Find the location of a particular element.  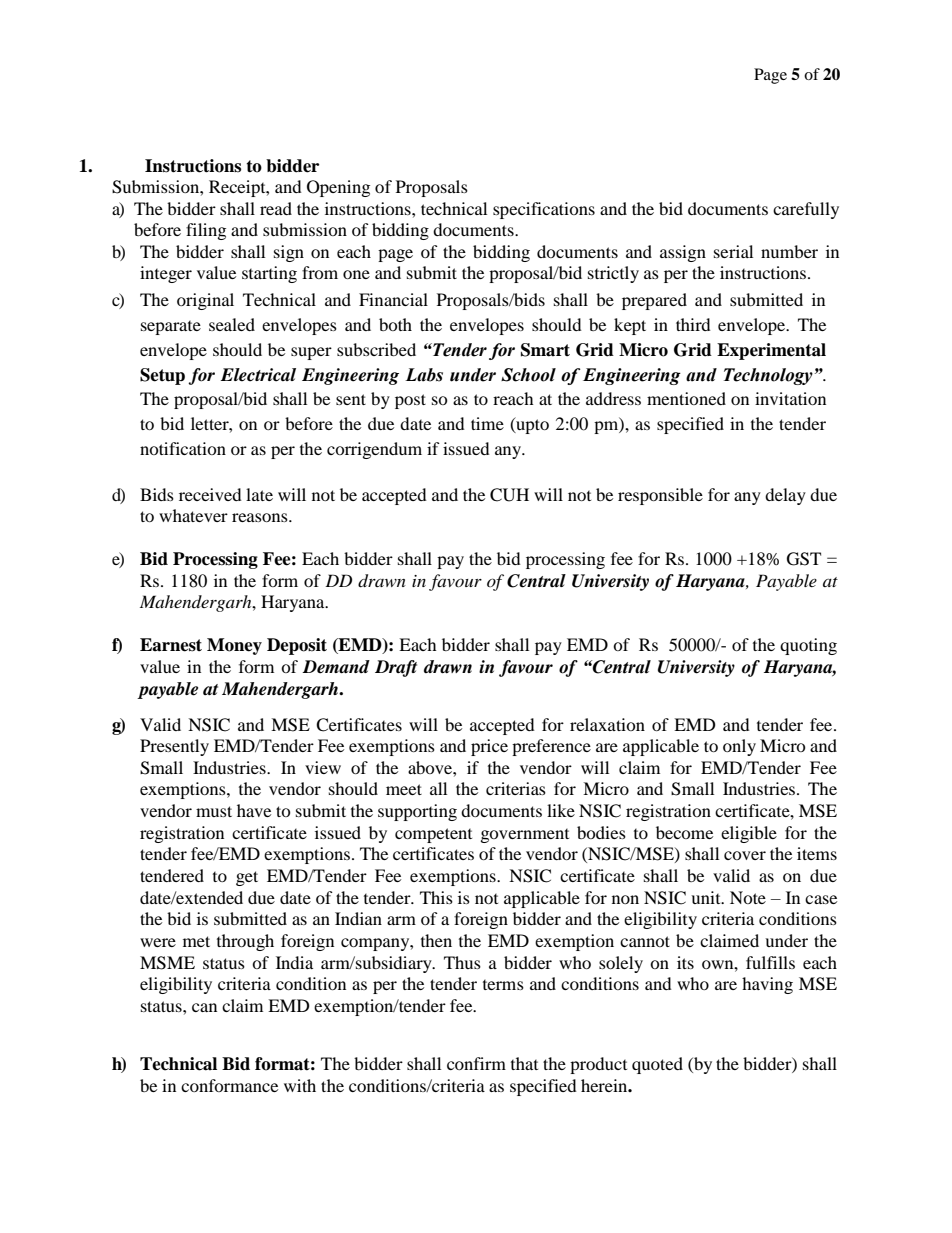

serial is located at coordinates (733, 251).
